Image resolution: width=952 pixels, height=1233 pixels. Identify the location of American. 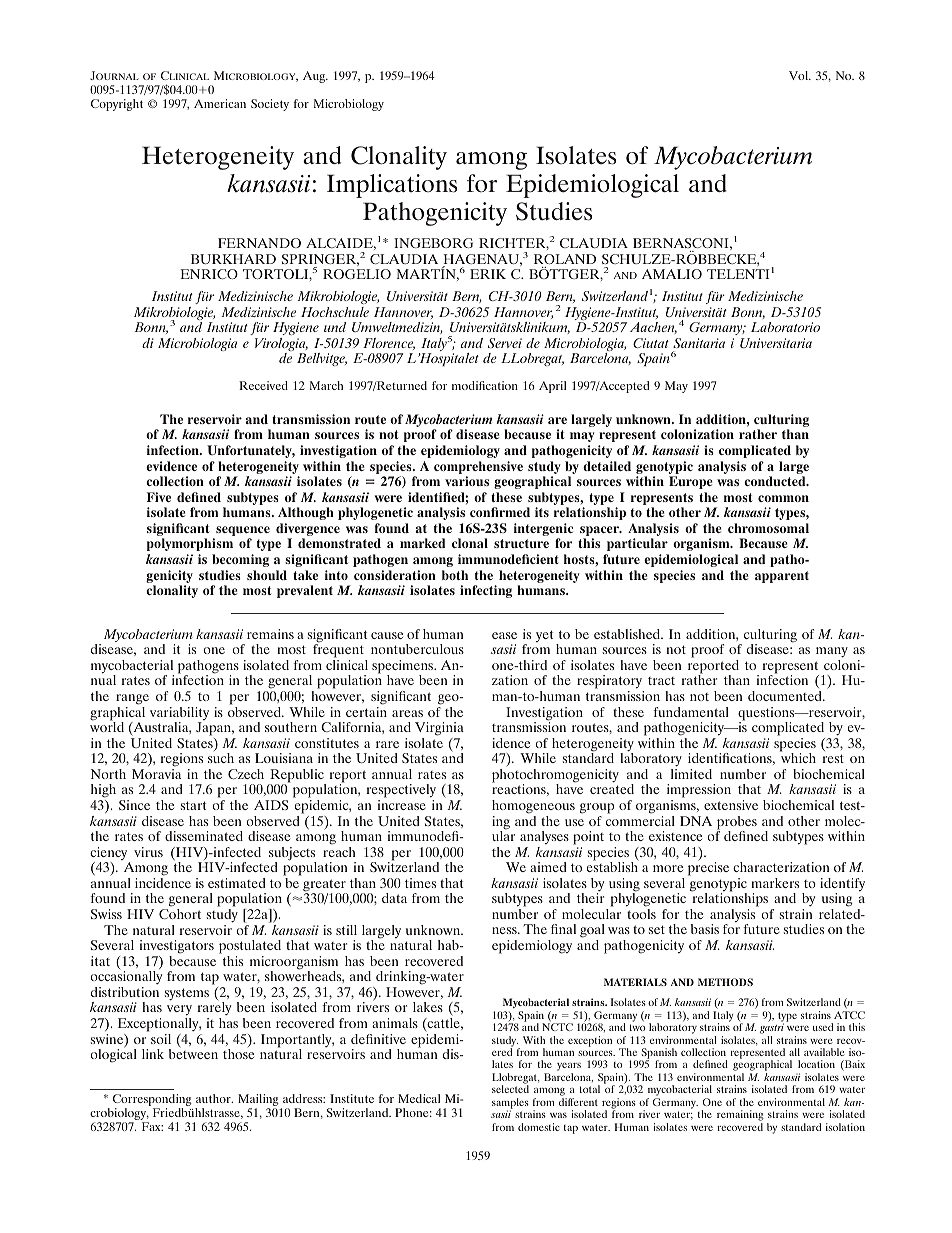
(220, 103).
